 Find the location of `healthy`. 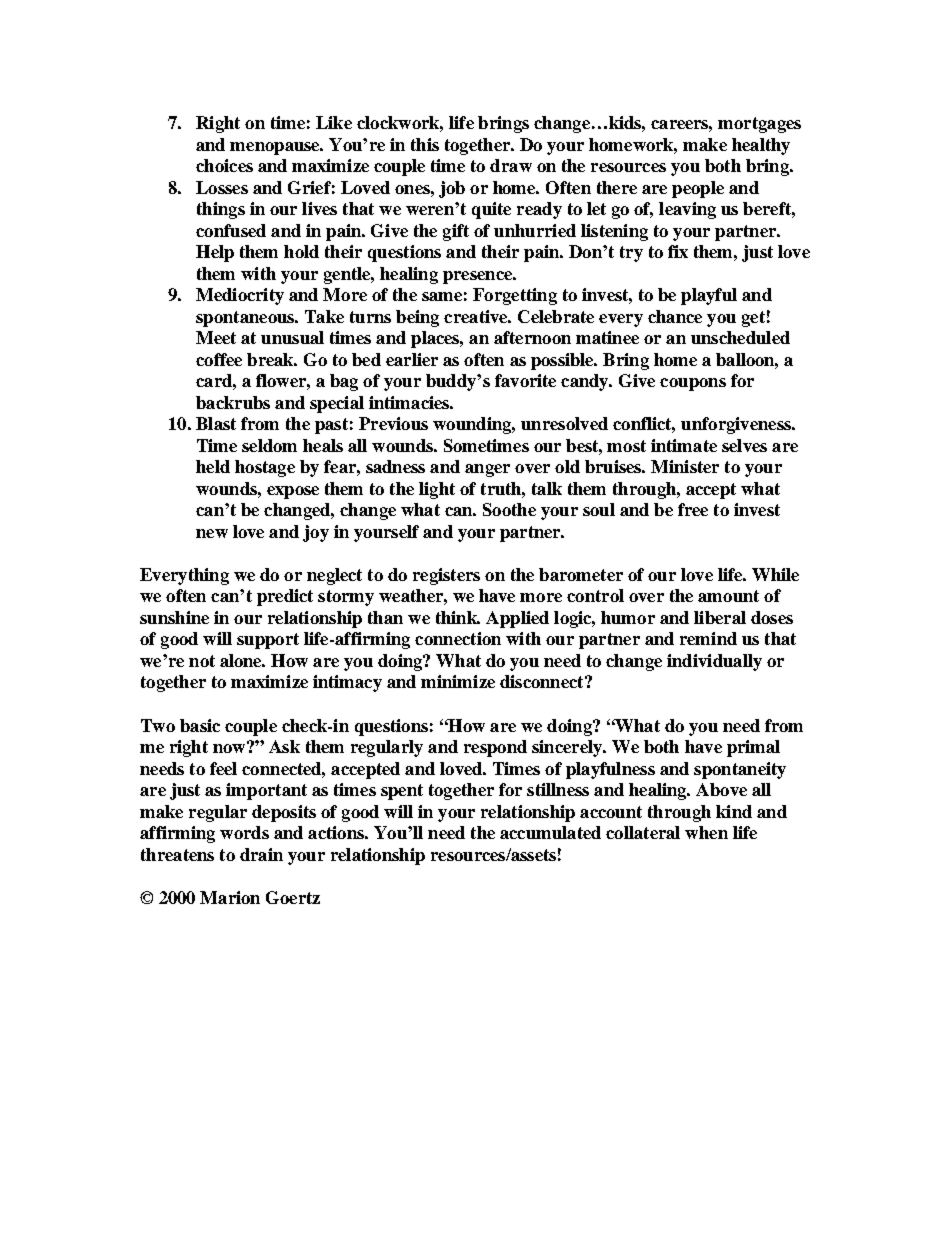

healthy is located at coordinates (761, 146).
